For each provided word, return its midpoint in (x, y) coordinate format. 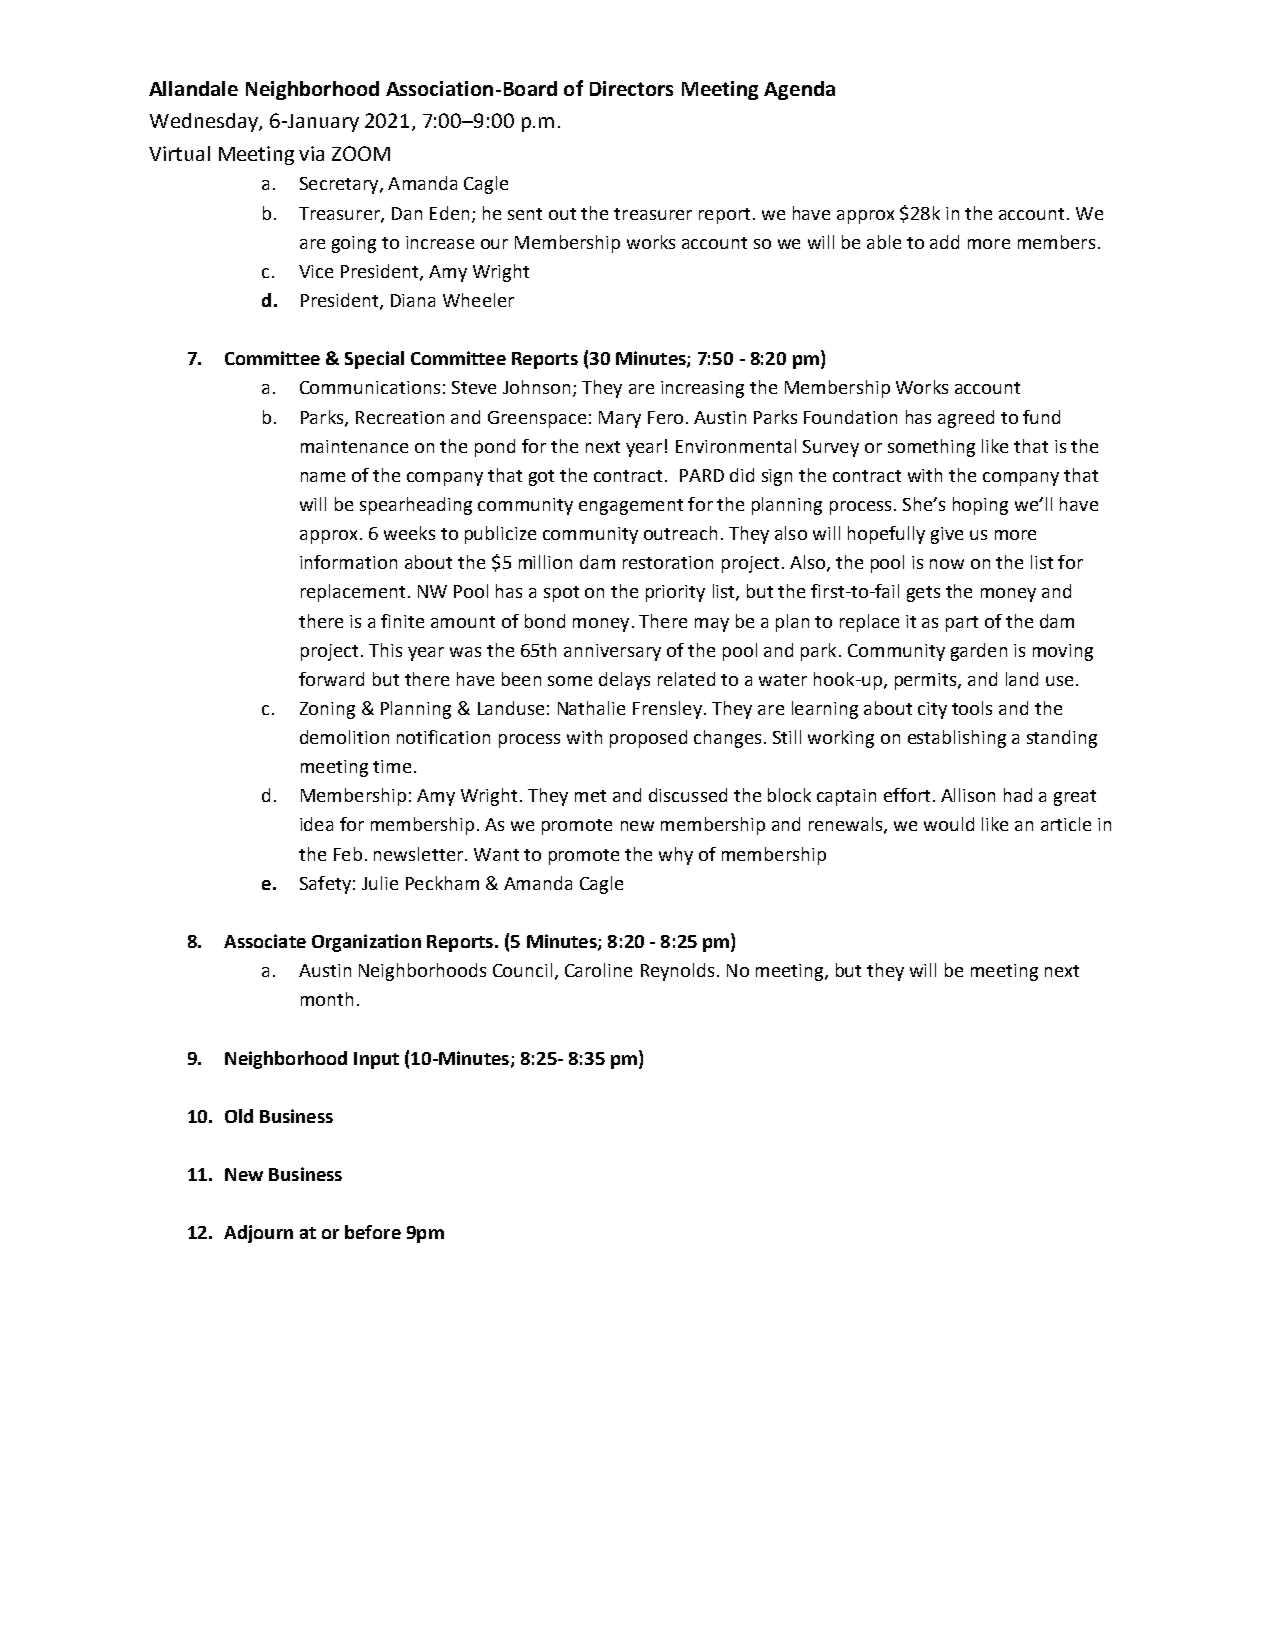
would (949, 824)
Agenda (799, 90)
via (311, 153)
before (373, 1232)
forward (331, 679)
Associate (265, 941)
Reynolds (677, 972)
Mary (620, 419)
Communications (370, 387)
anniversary (612, 652)
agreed (966, 419)
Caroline (598, 970)
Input (376, 1060)
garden (979, 652)
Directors (631, 88)
